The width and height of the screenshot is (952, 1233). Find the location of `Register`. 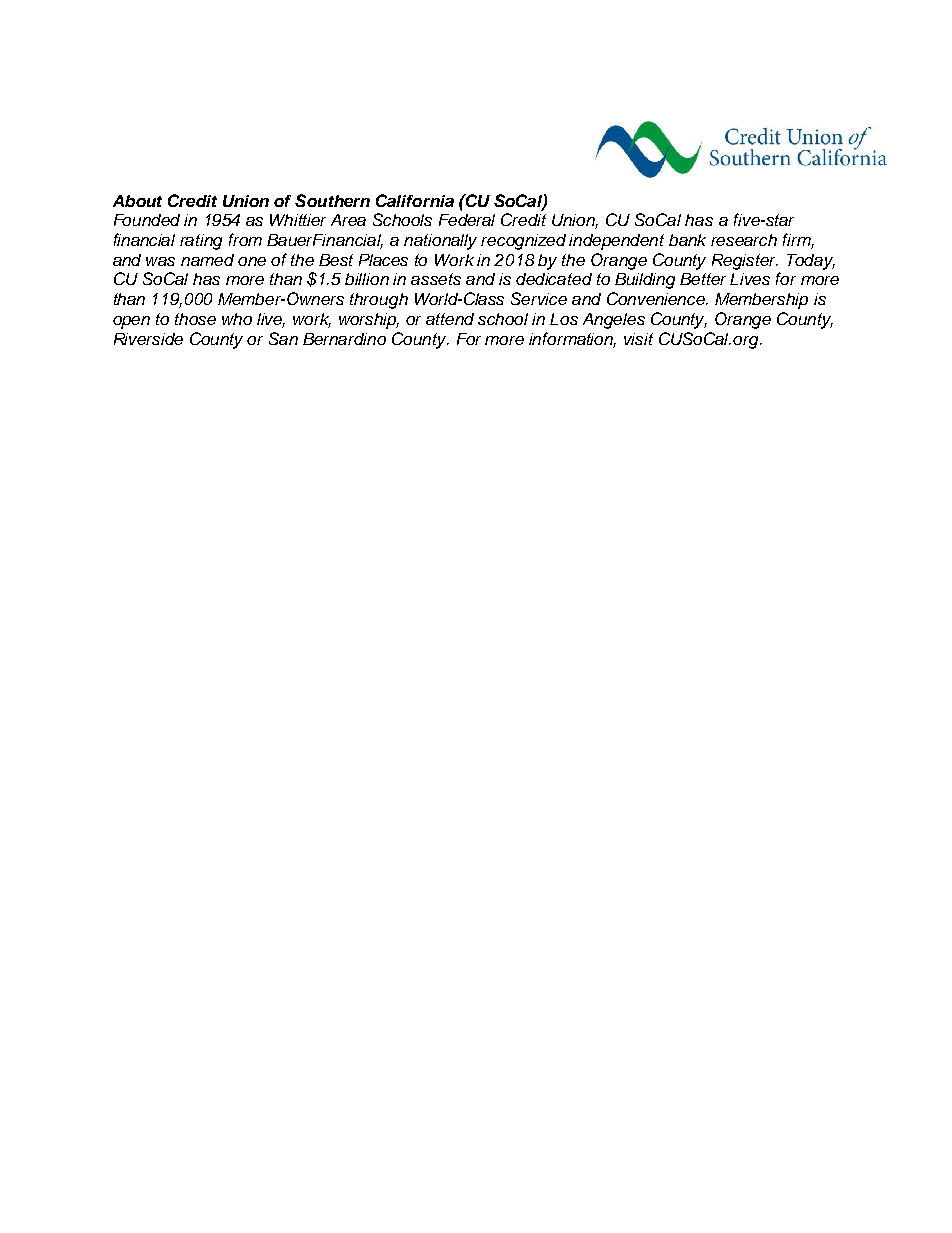

Register is located at coordinates (745, 262).
